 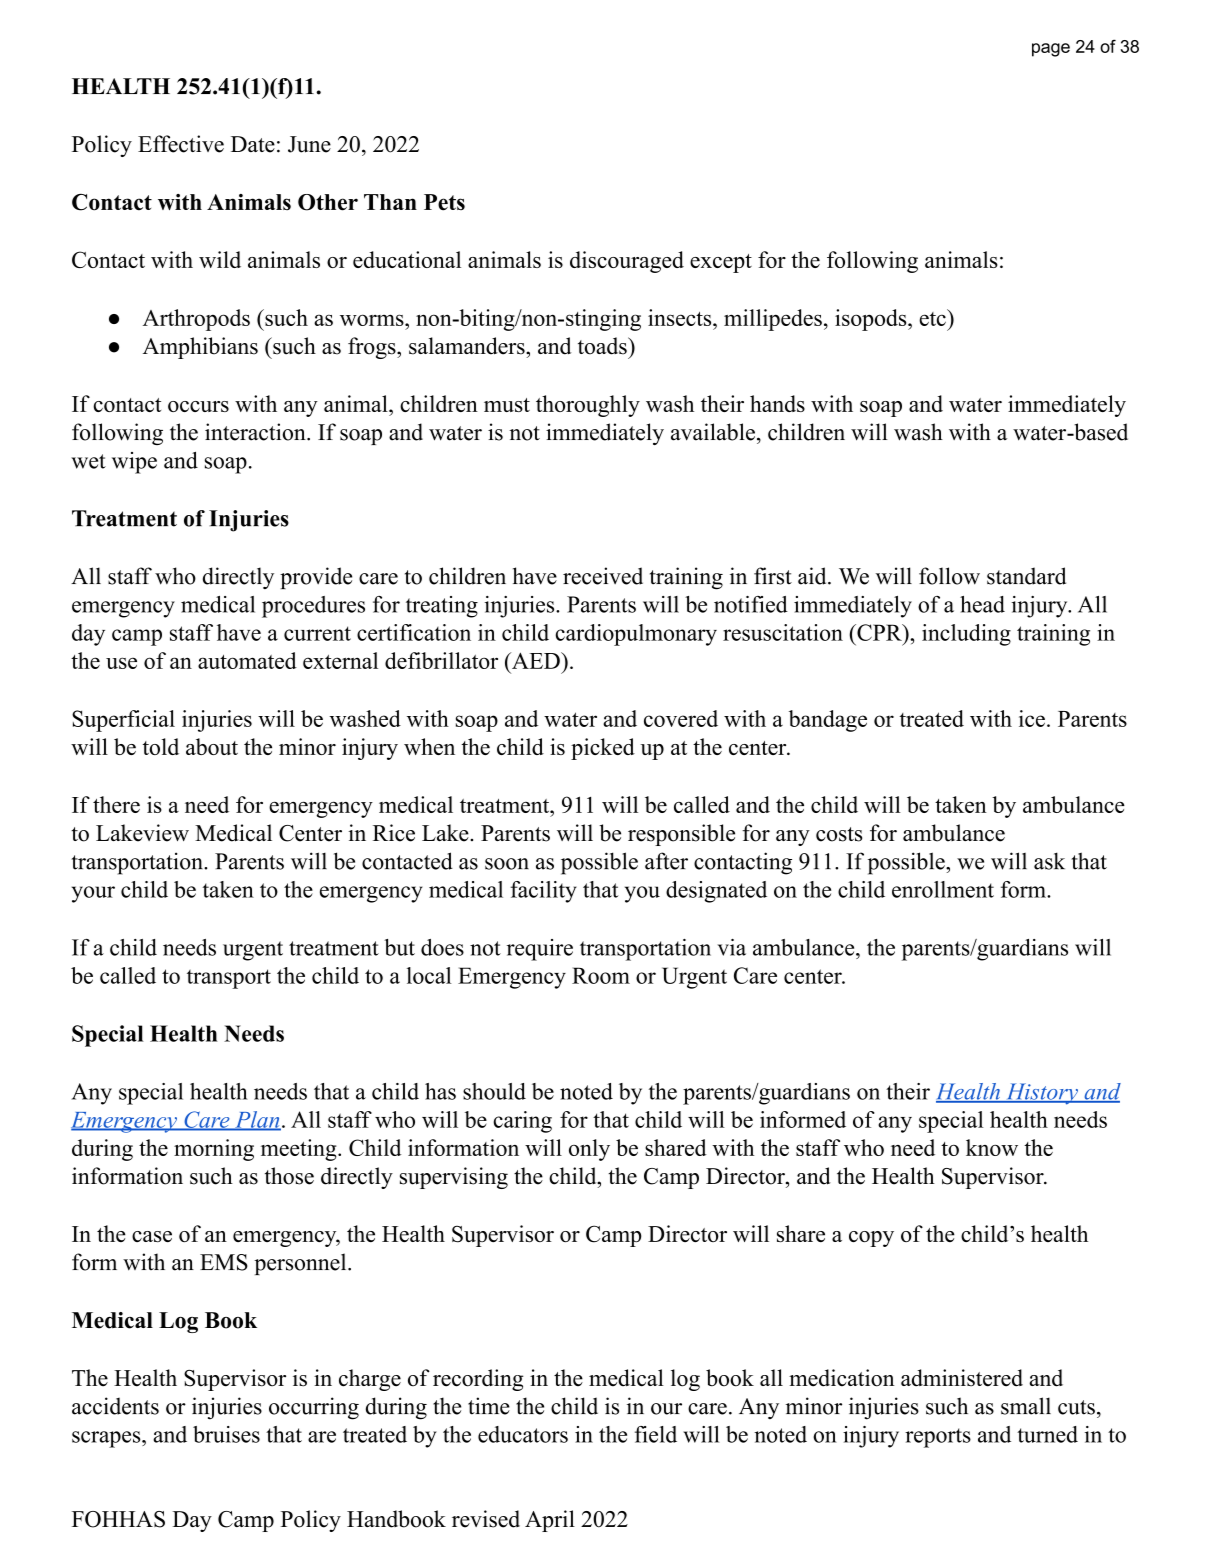 What do you see at coordinates (444, 202) in the screenshot?
I see `Pets` at bounding box center [444, 202].
